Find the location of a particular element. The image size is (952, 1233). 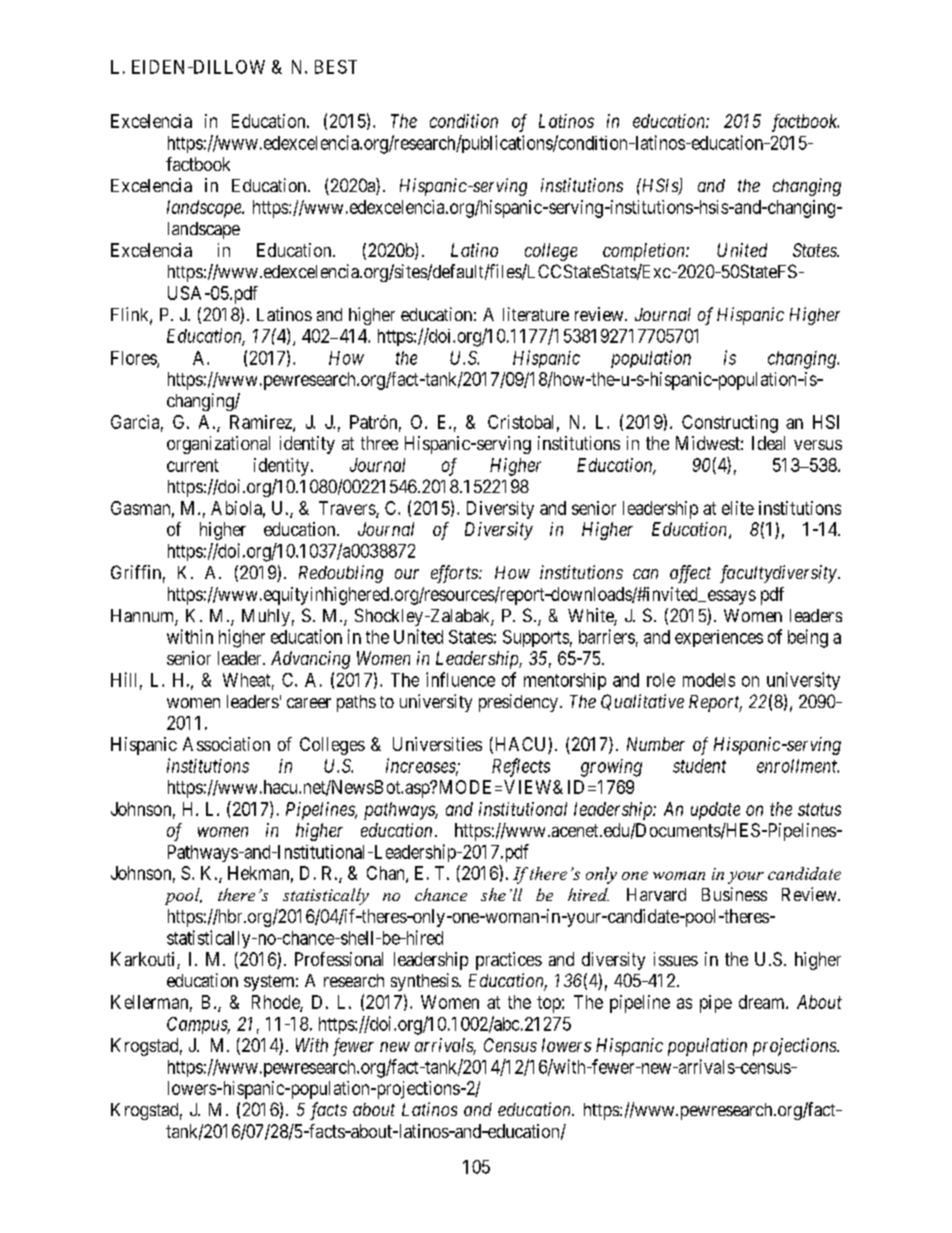

Flores is located at coordinates (134, 359).
